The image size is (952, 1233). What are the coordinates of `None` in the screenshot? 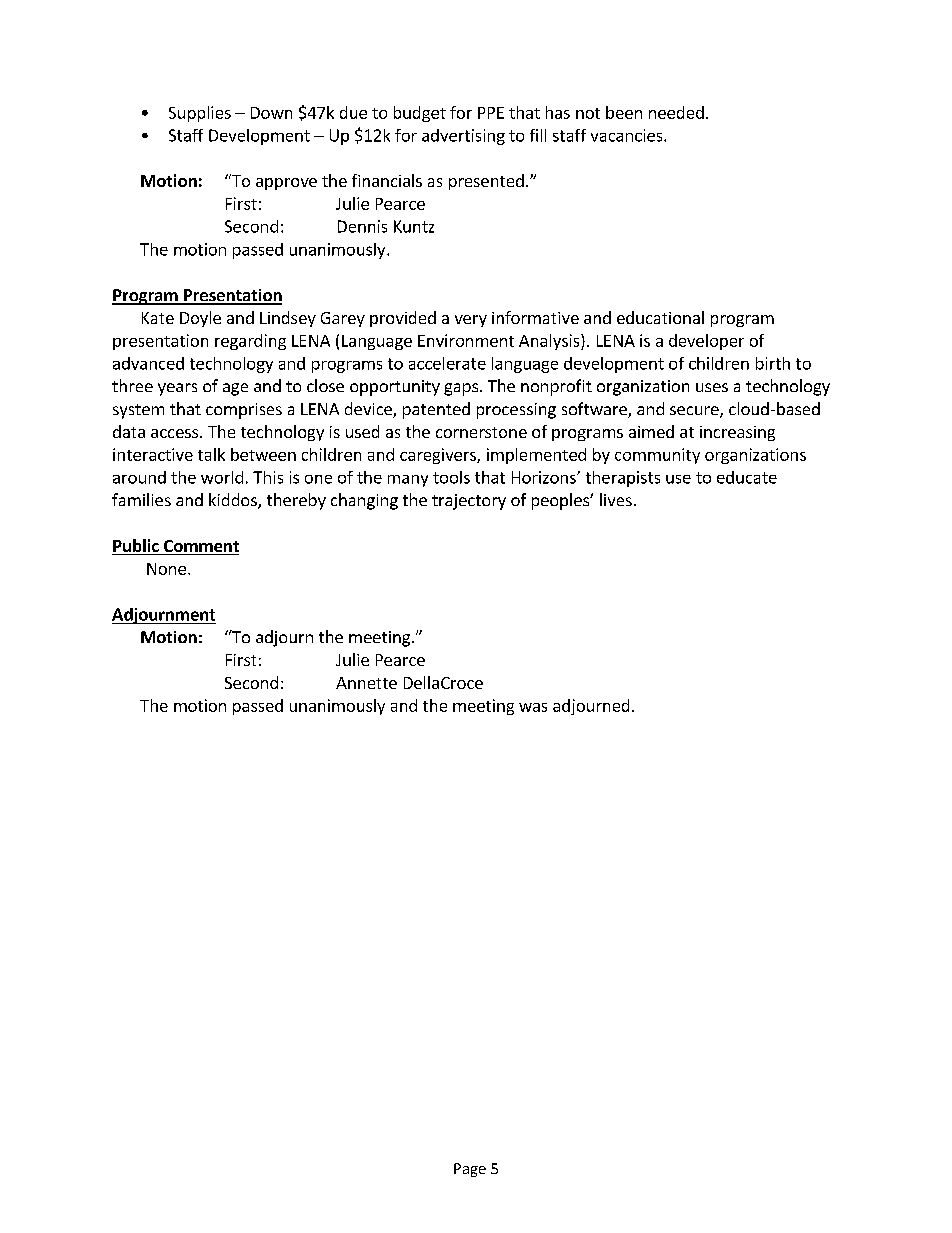 It's located at (166, 569).
